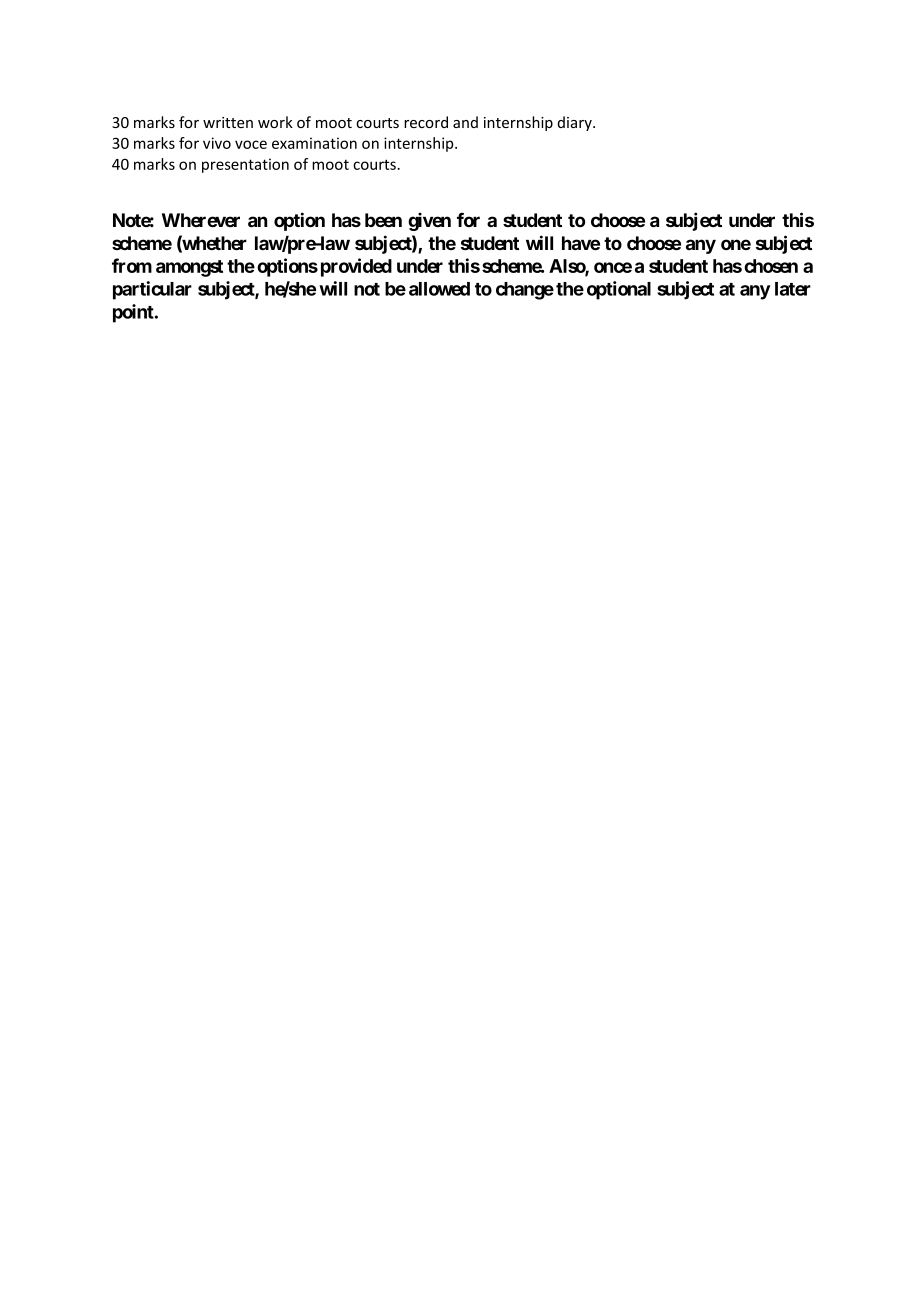 The height and width of the screenshot is (1308, 924). What do you see at coordinates (132, 265) in the screenshot?
I see `from` at bounding box center [132, 265].
